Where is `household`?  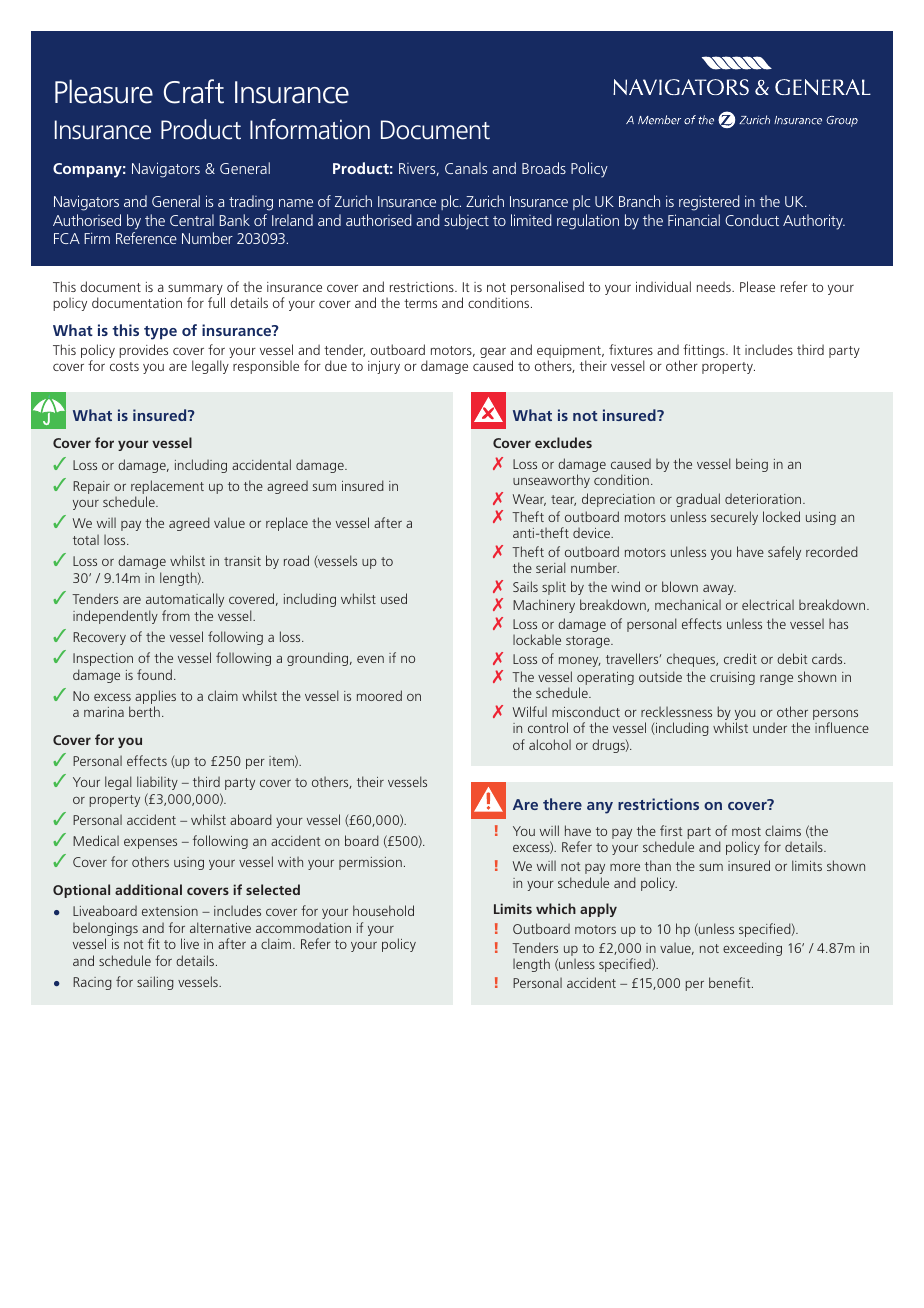 household is located at coordinates (383, 910).
